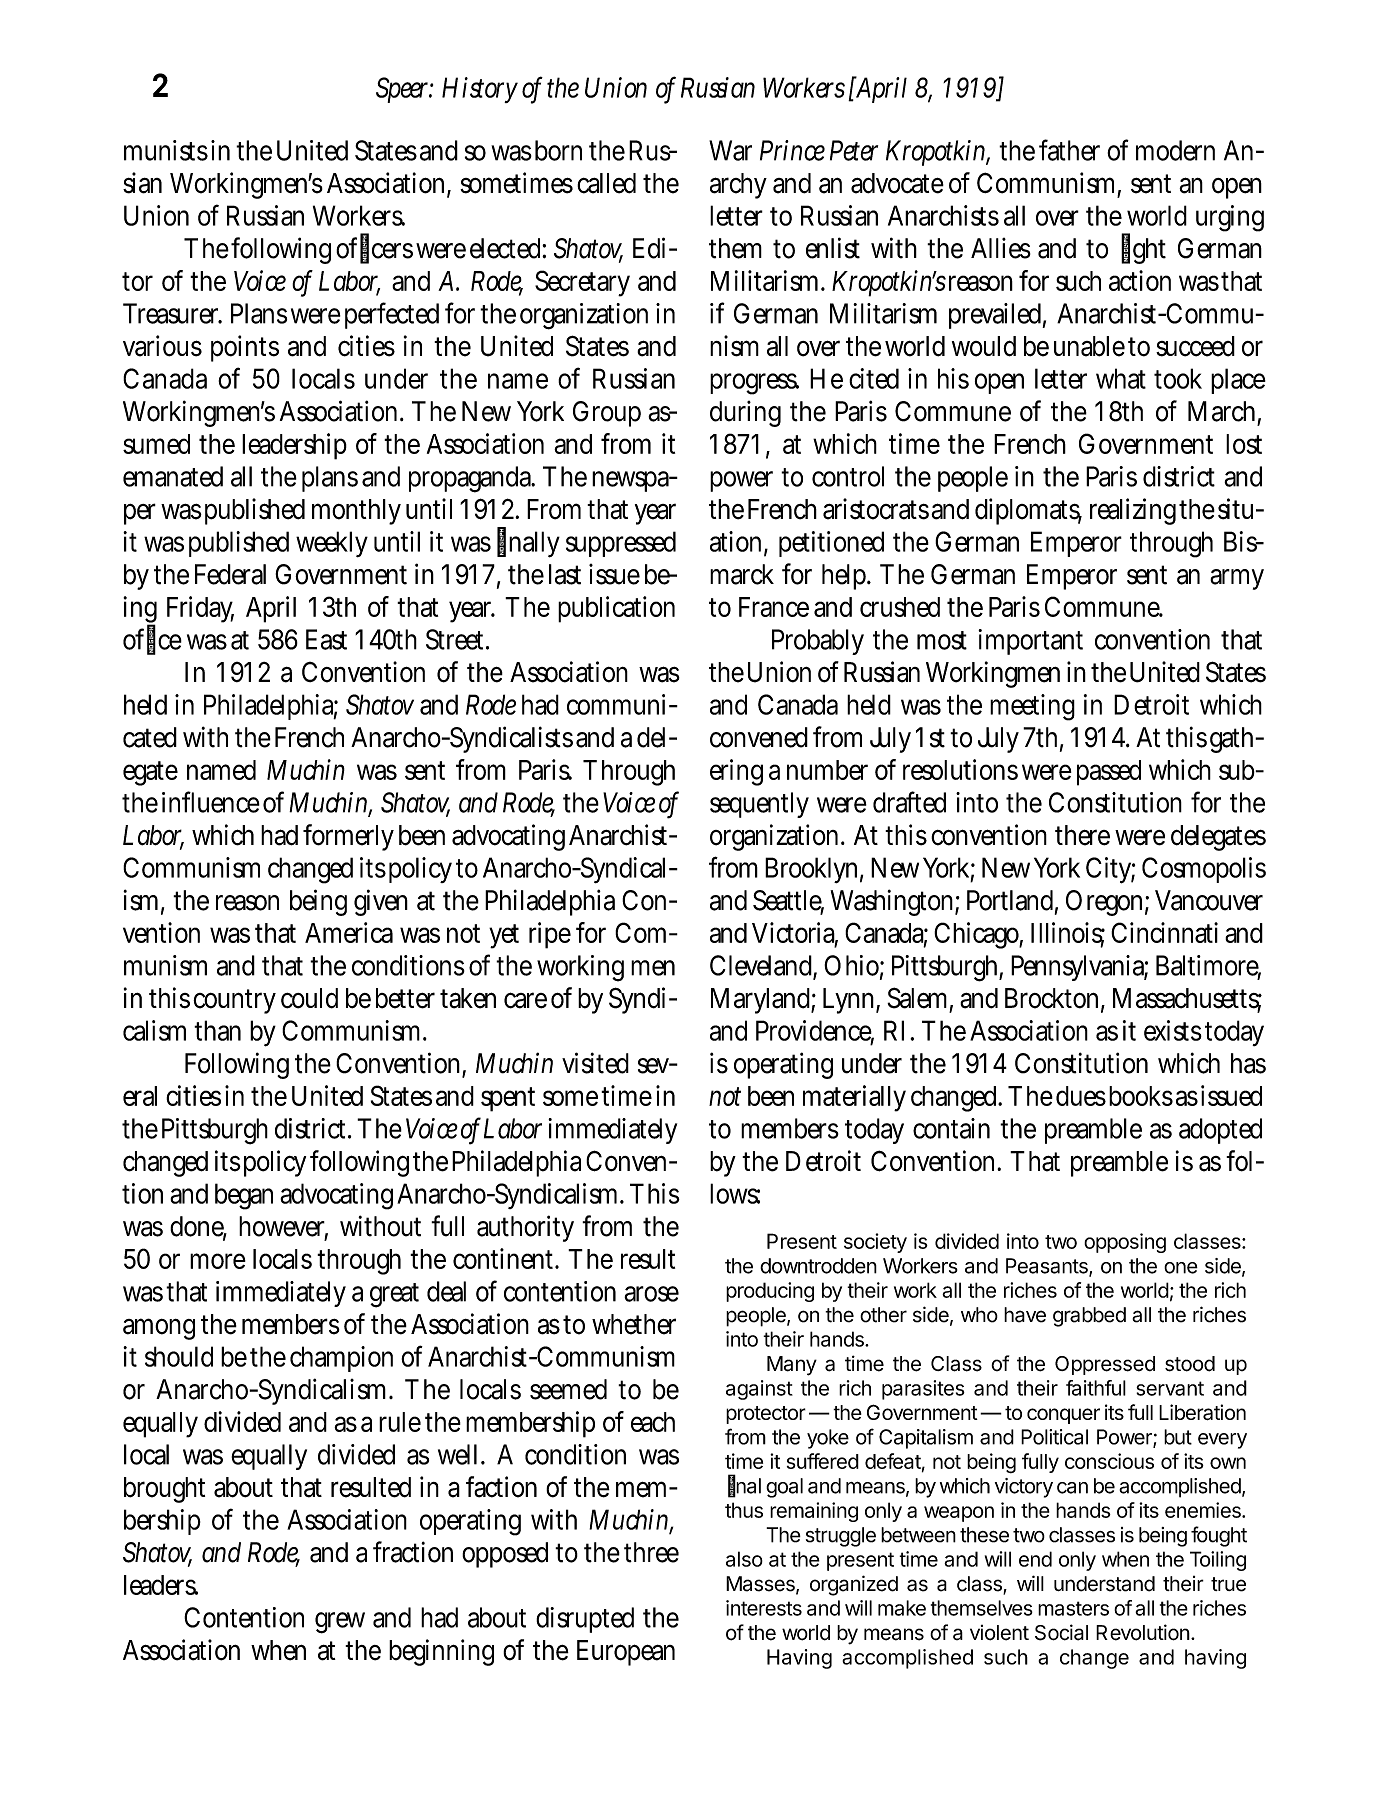 This screenshot has width=1385, height=1793. I want to click on Seattle, so click(788, 901).
